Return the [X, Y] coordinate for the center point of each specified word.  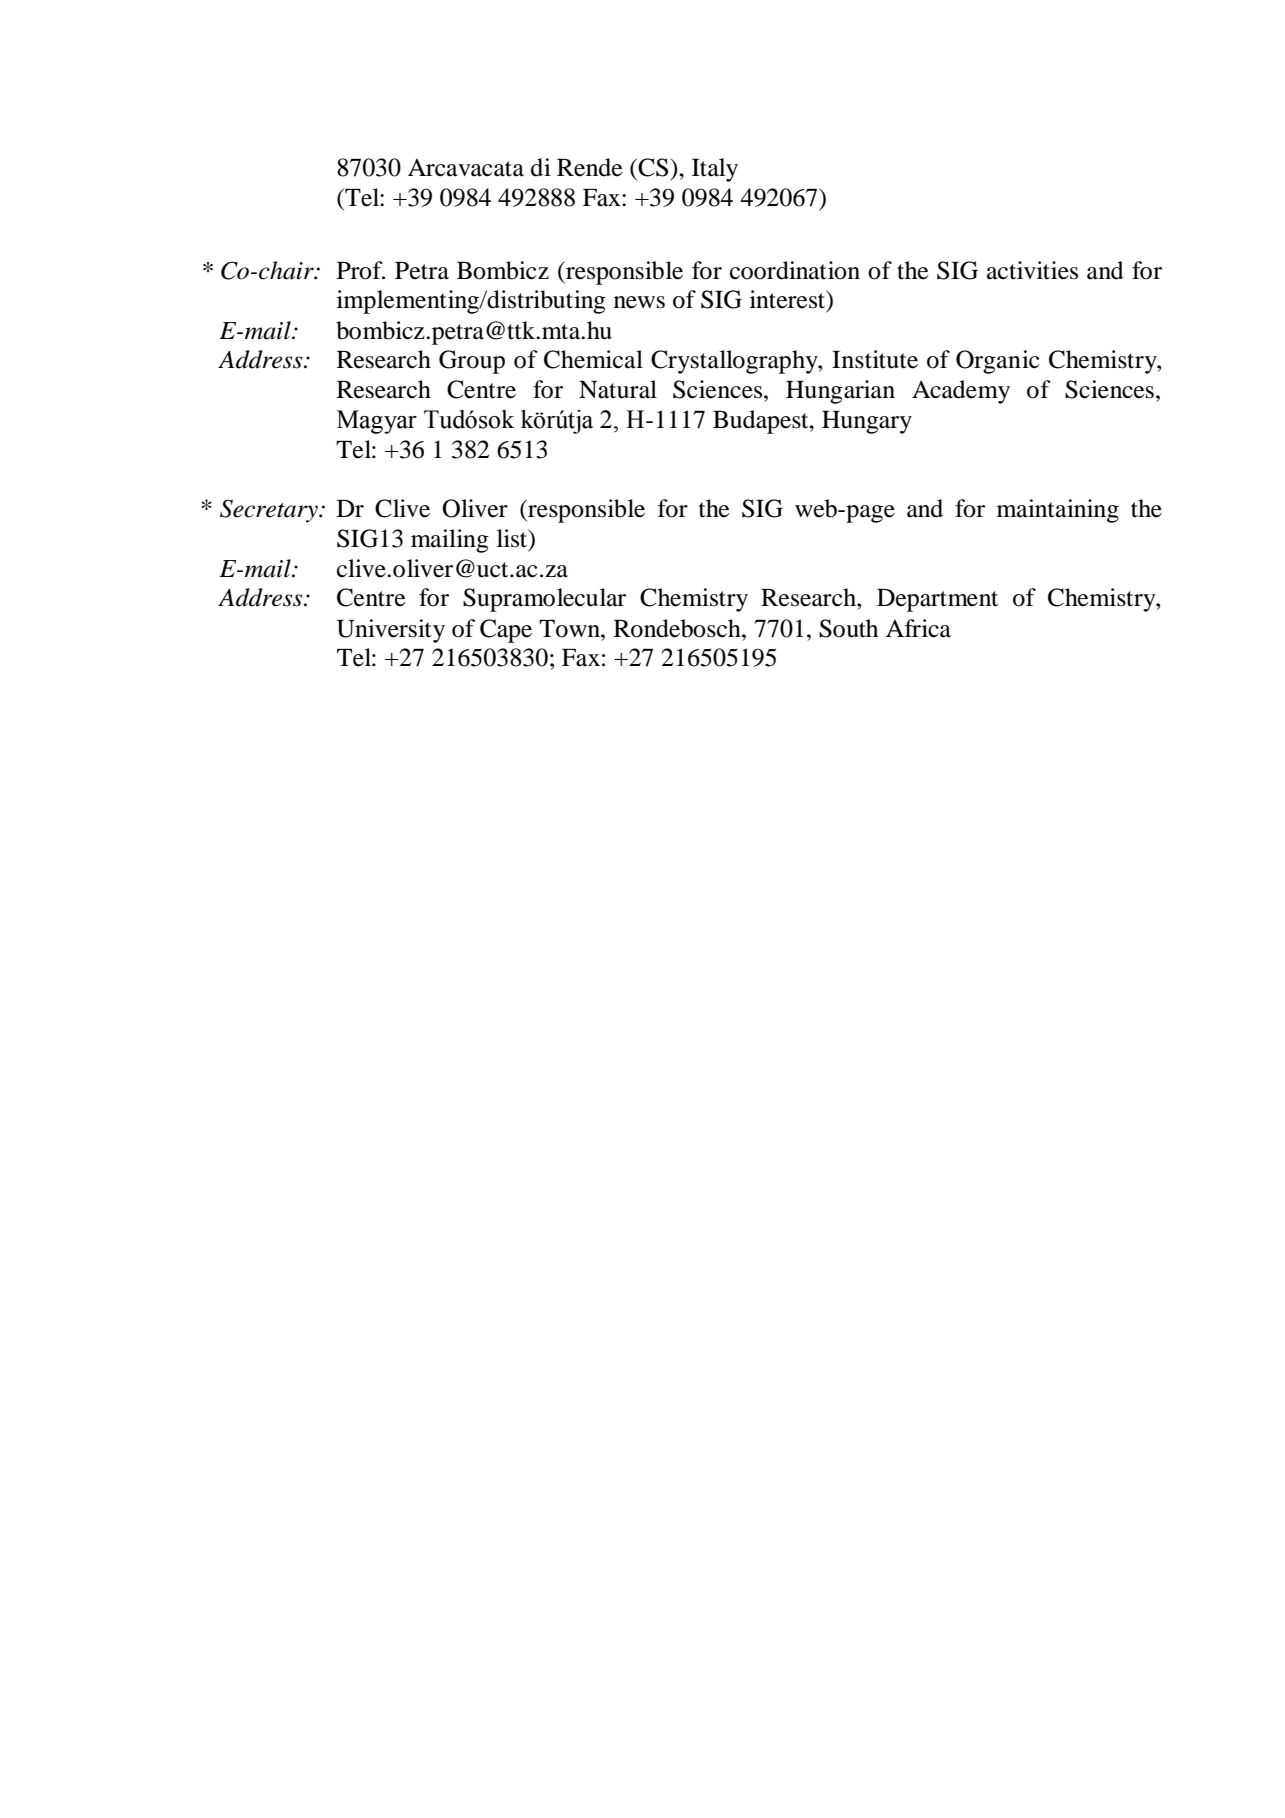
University [391, 631]
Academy [961, 392]
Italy [715, 170]
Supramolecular [544, 600]
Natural [618, 389]
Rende [590, 167]
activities [1032, 270]
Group [472, 362]
